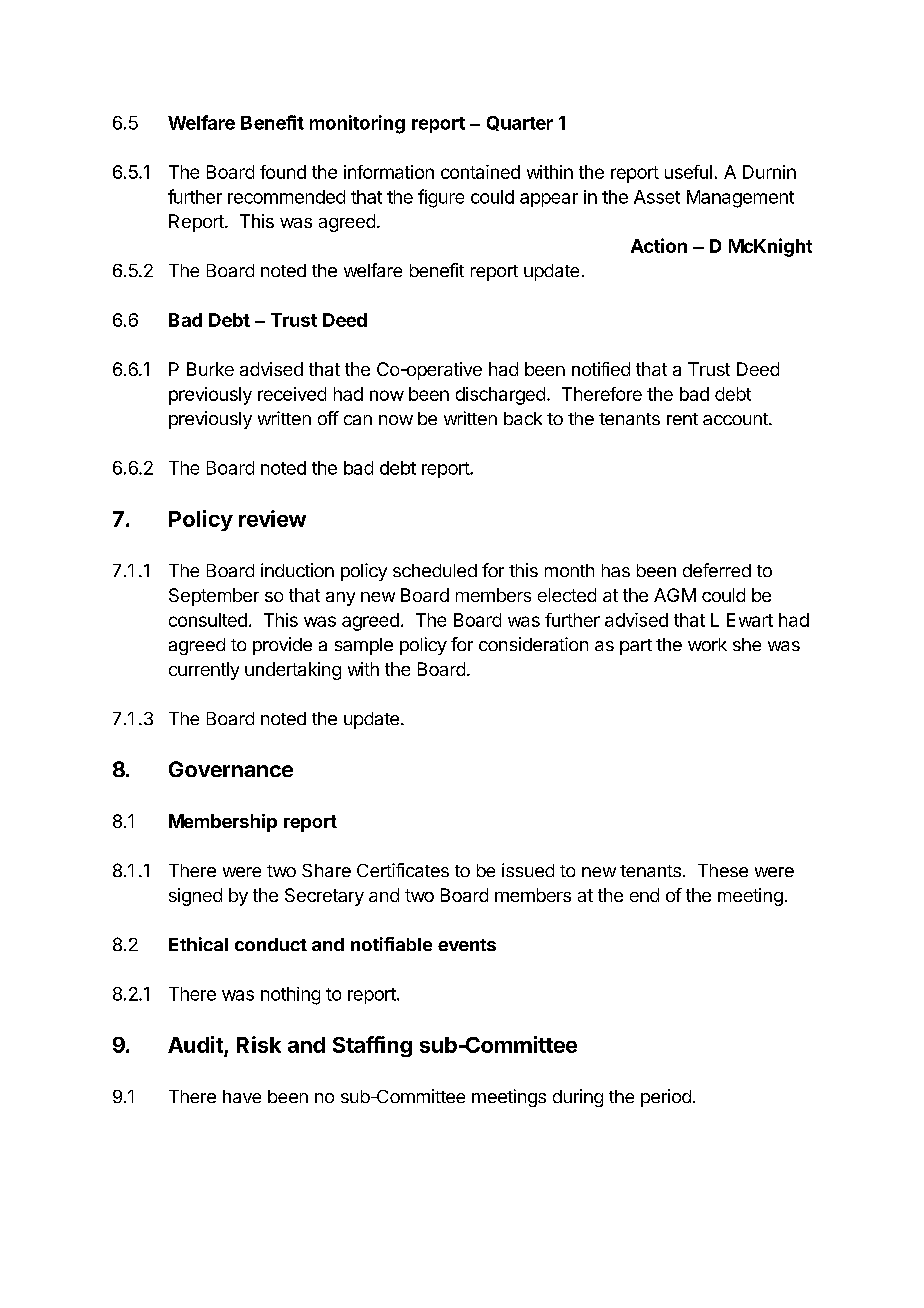 The image size is (924, 1308). I want to click on useful, so click(688, 172).
